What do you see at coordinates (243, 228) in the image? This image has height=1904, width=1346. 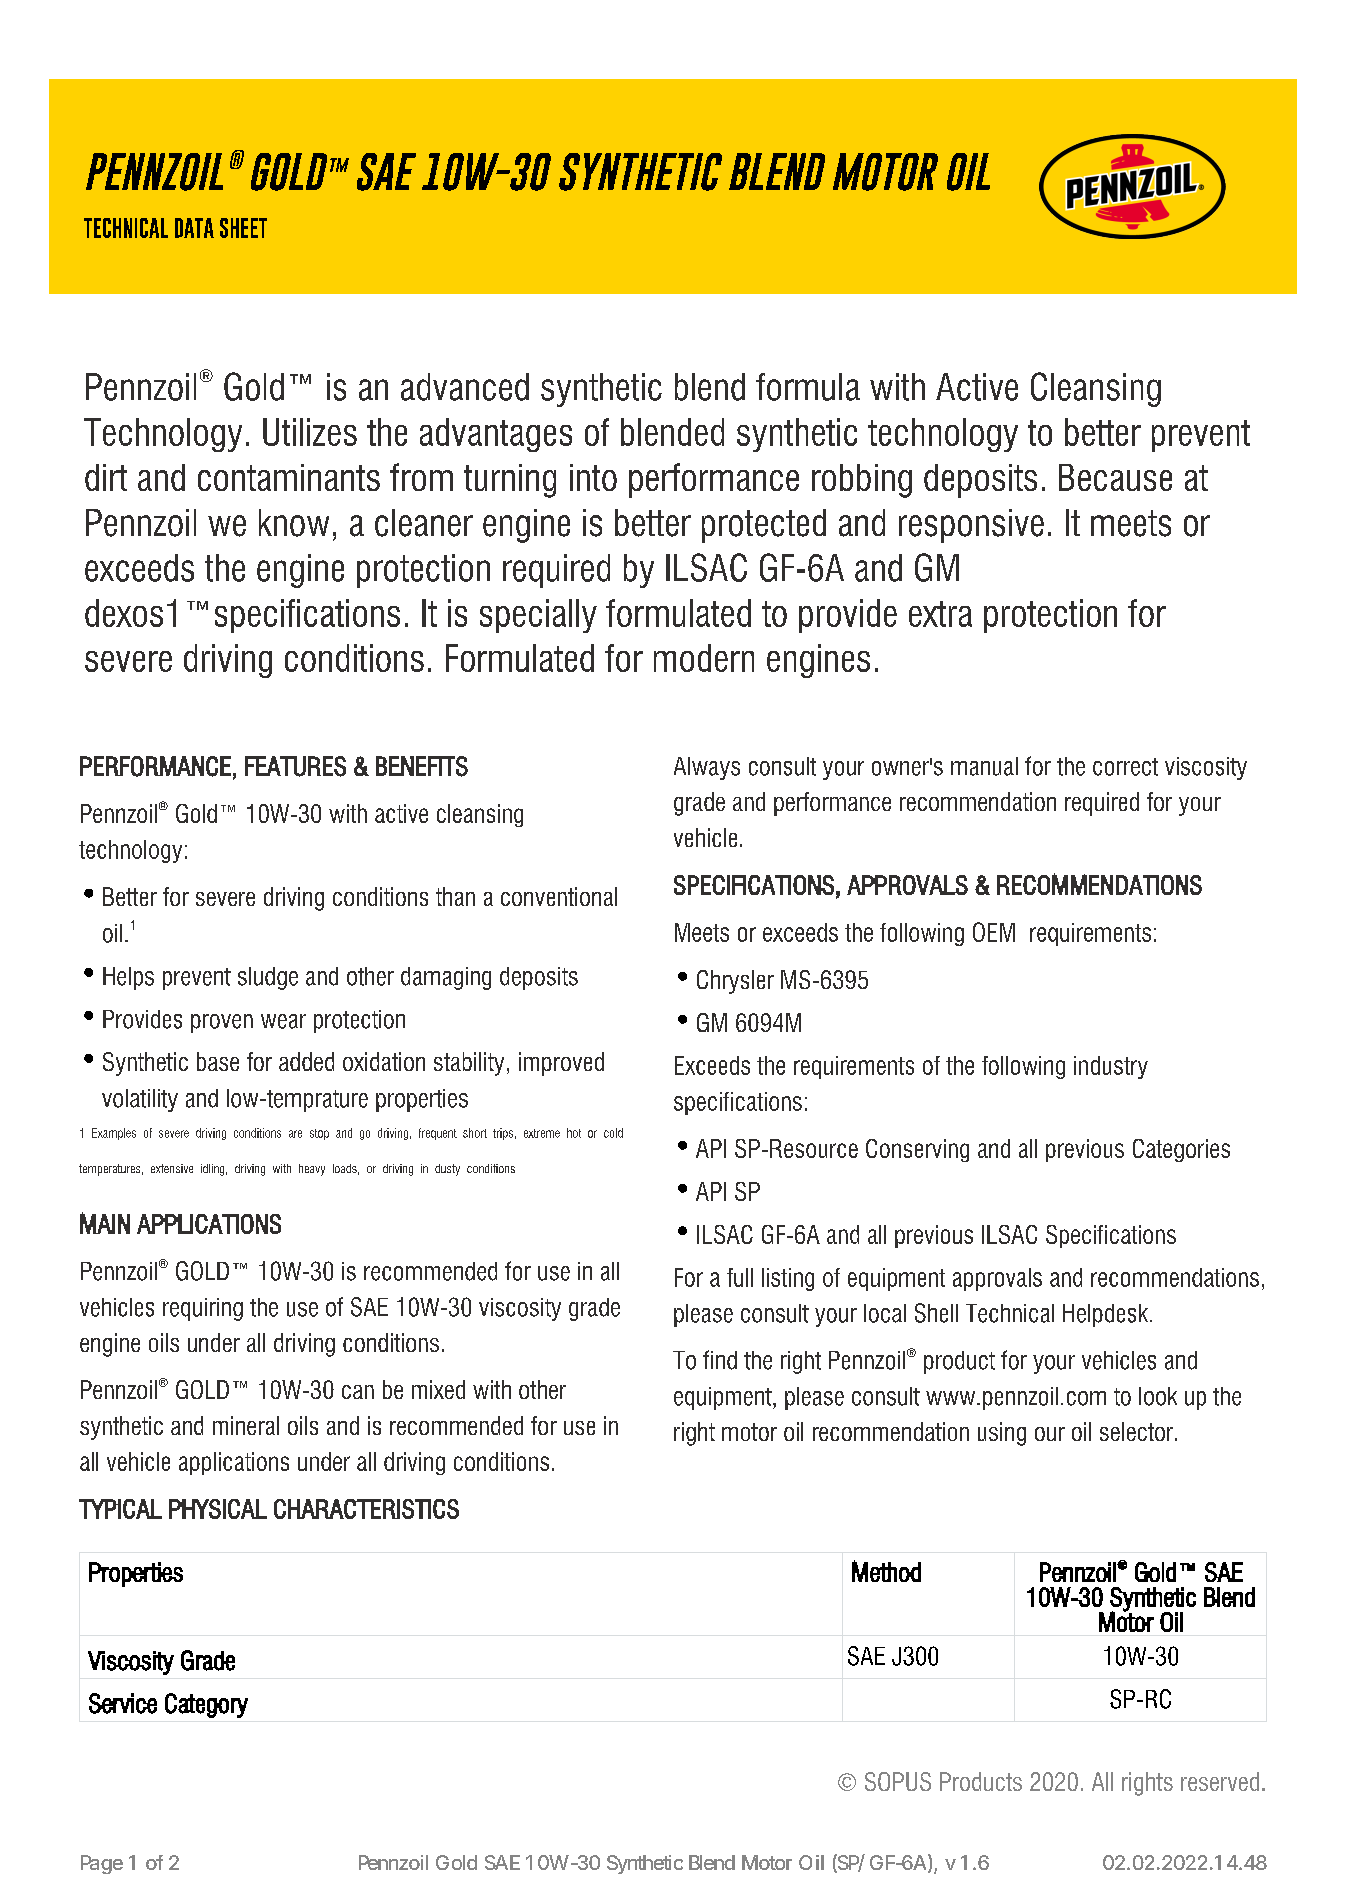 I see `SHEET` at bounding box center [243, 228].
